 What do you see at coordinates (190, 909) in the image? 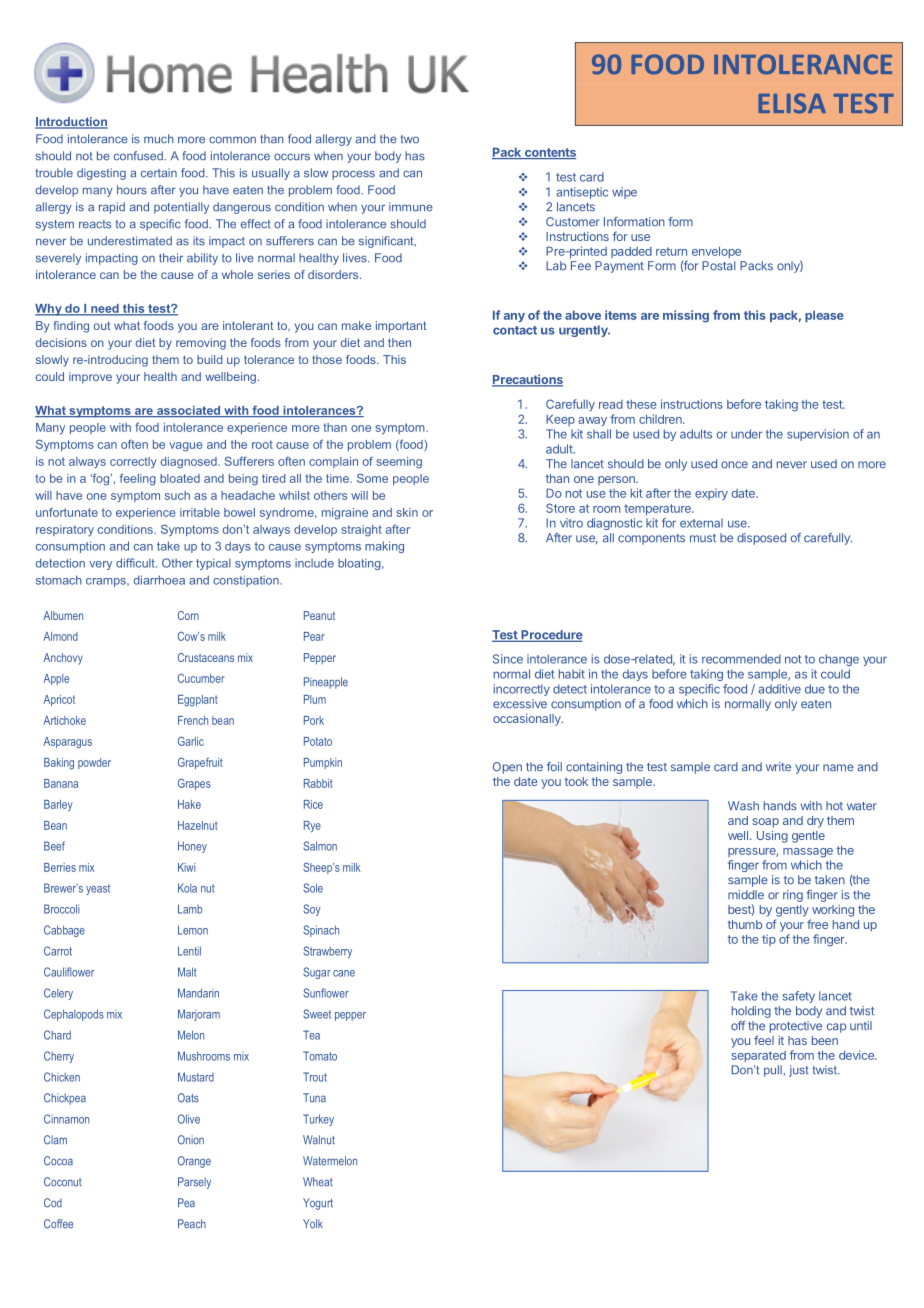
I see `Lamb` at bounding box center [190, 909].
